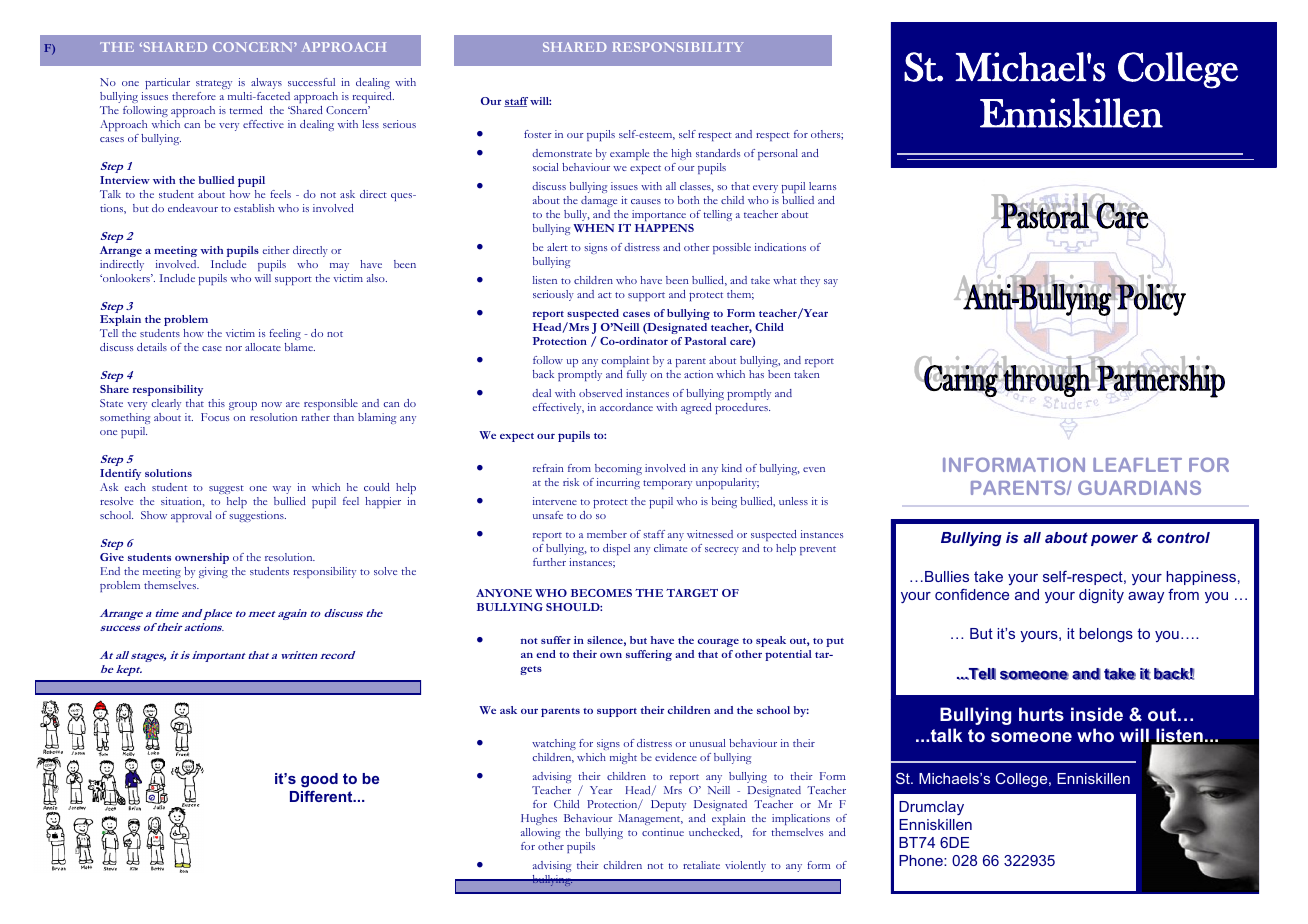 The height and width of the screenshot is (924, 1308). What do you see at coordinates (785, 280) in the screenshot?
I see `what` at bounding box center [785, 280].
